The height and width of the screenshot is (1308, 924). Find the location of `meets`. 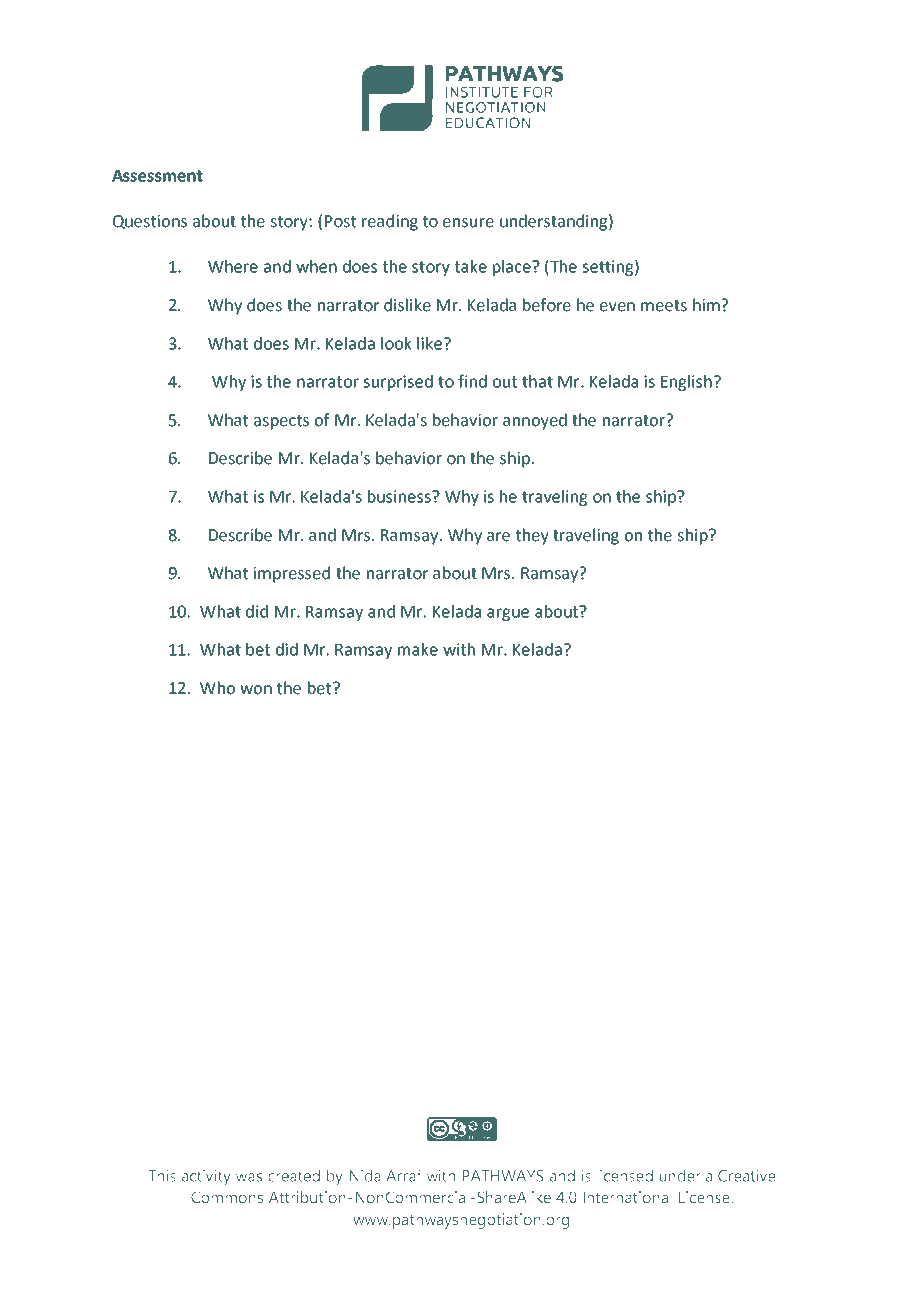

meets is located at coordinates (664, 306).
